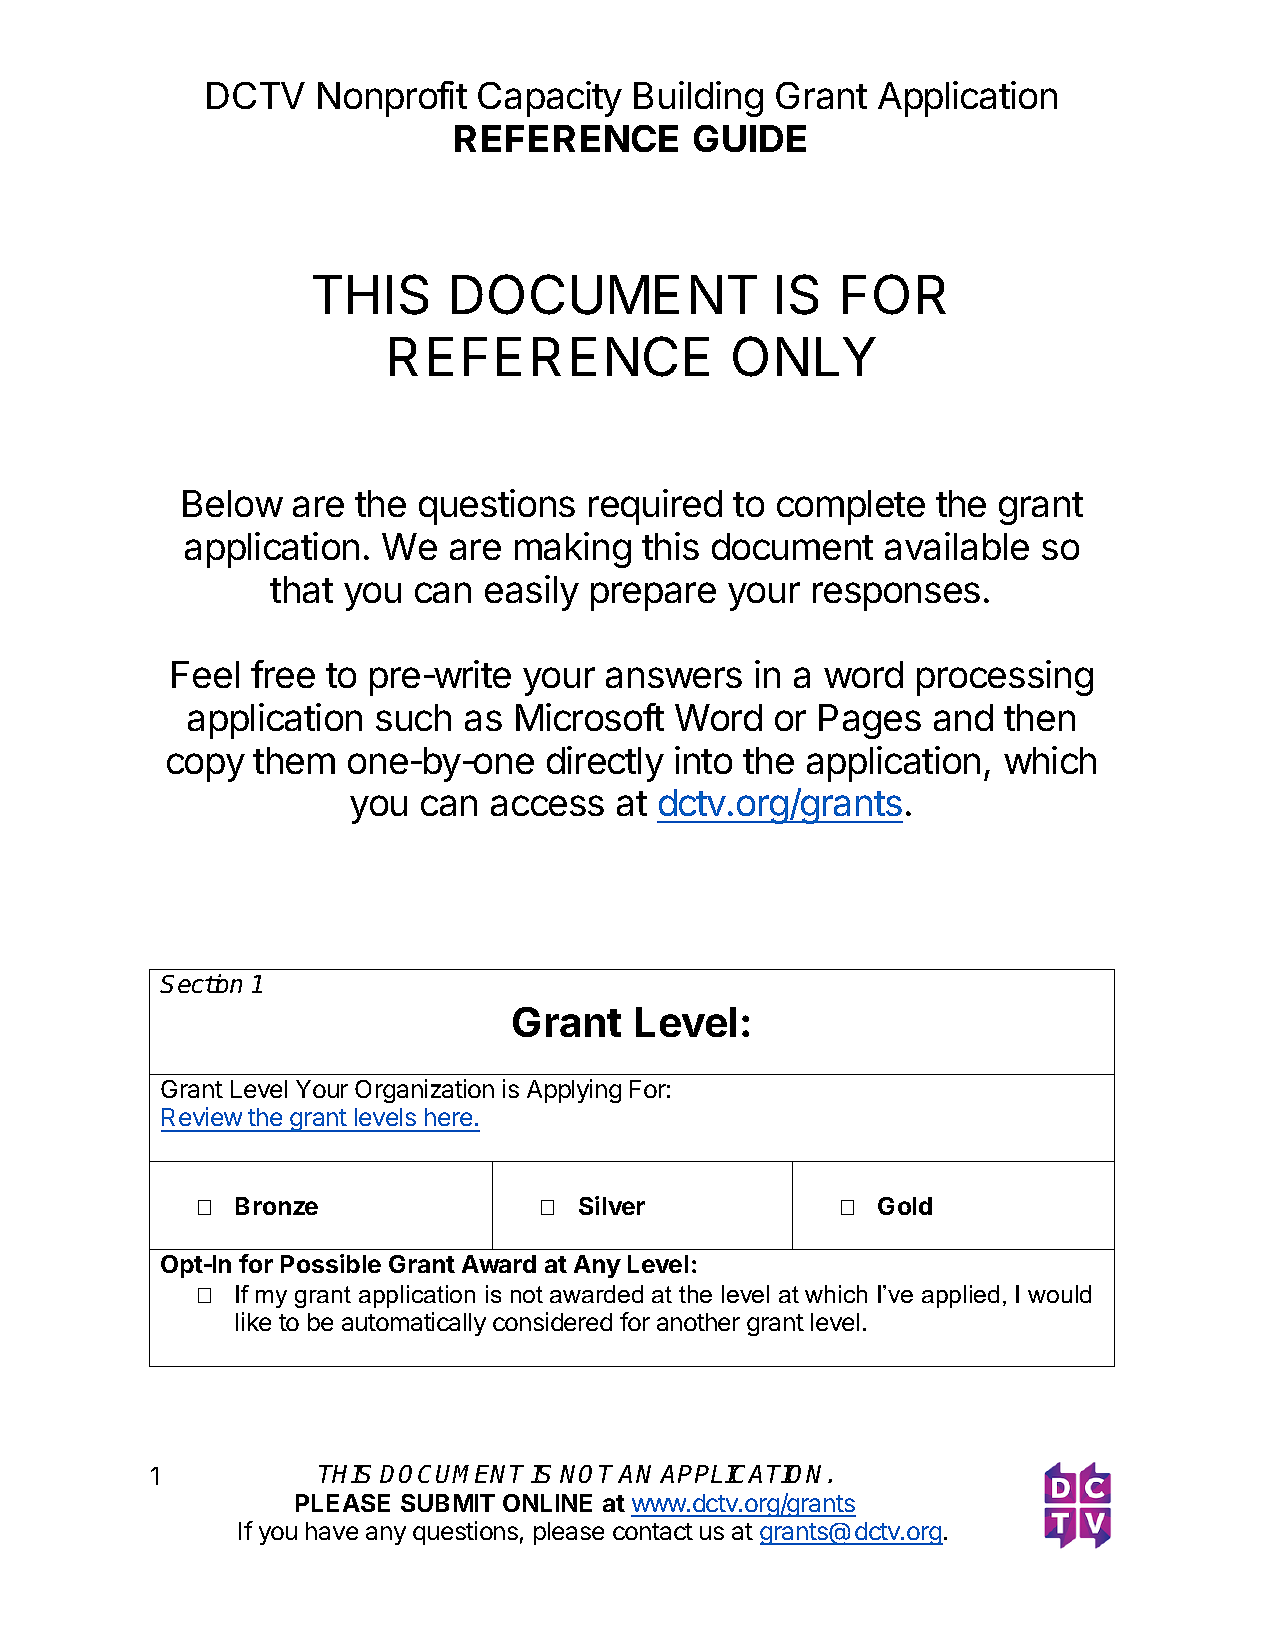 The width and height of the screenshot is (1263, 1635). What do you see at coordinates (294, 760) in the screenshot?
I see `them` at bounding box center [294, 760].
